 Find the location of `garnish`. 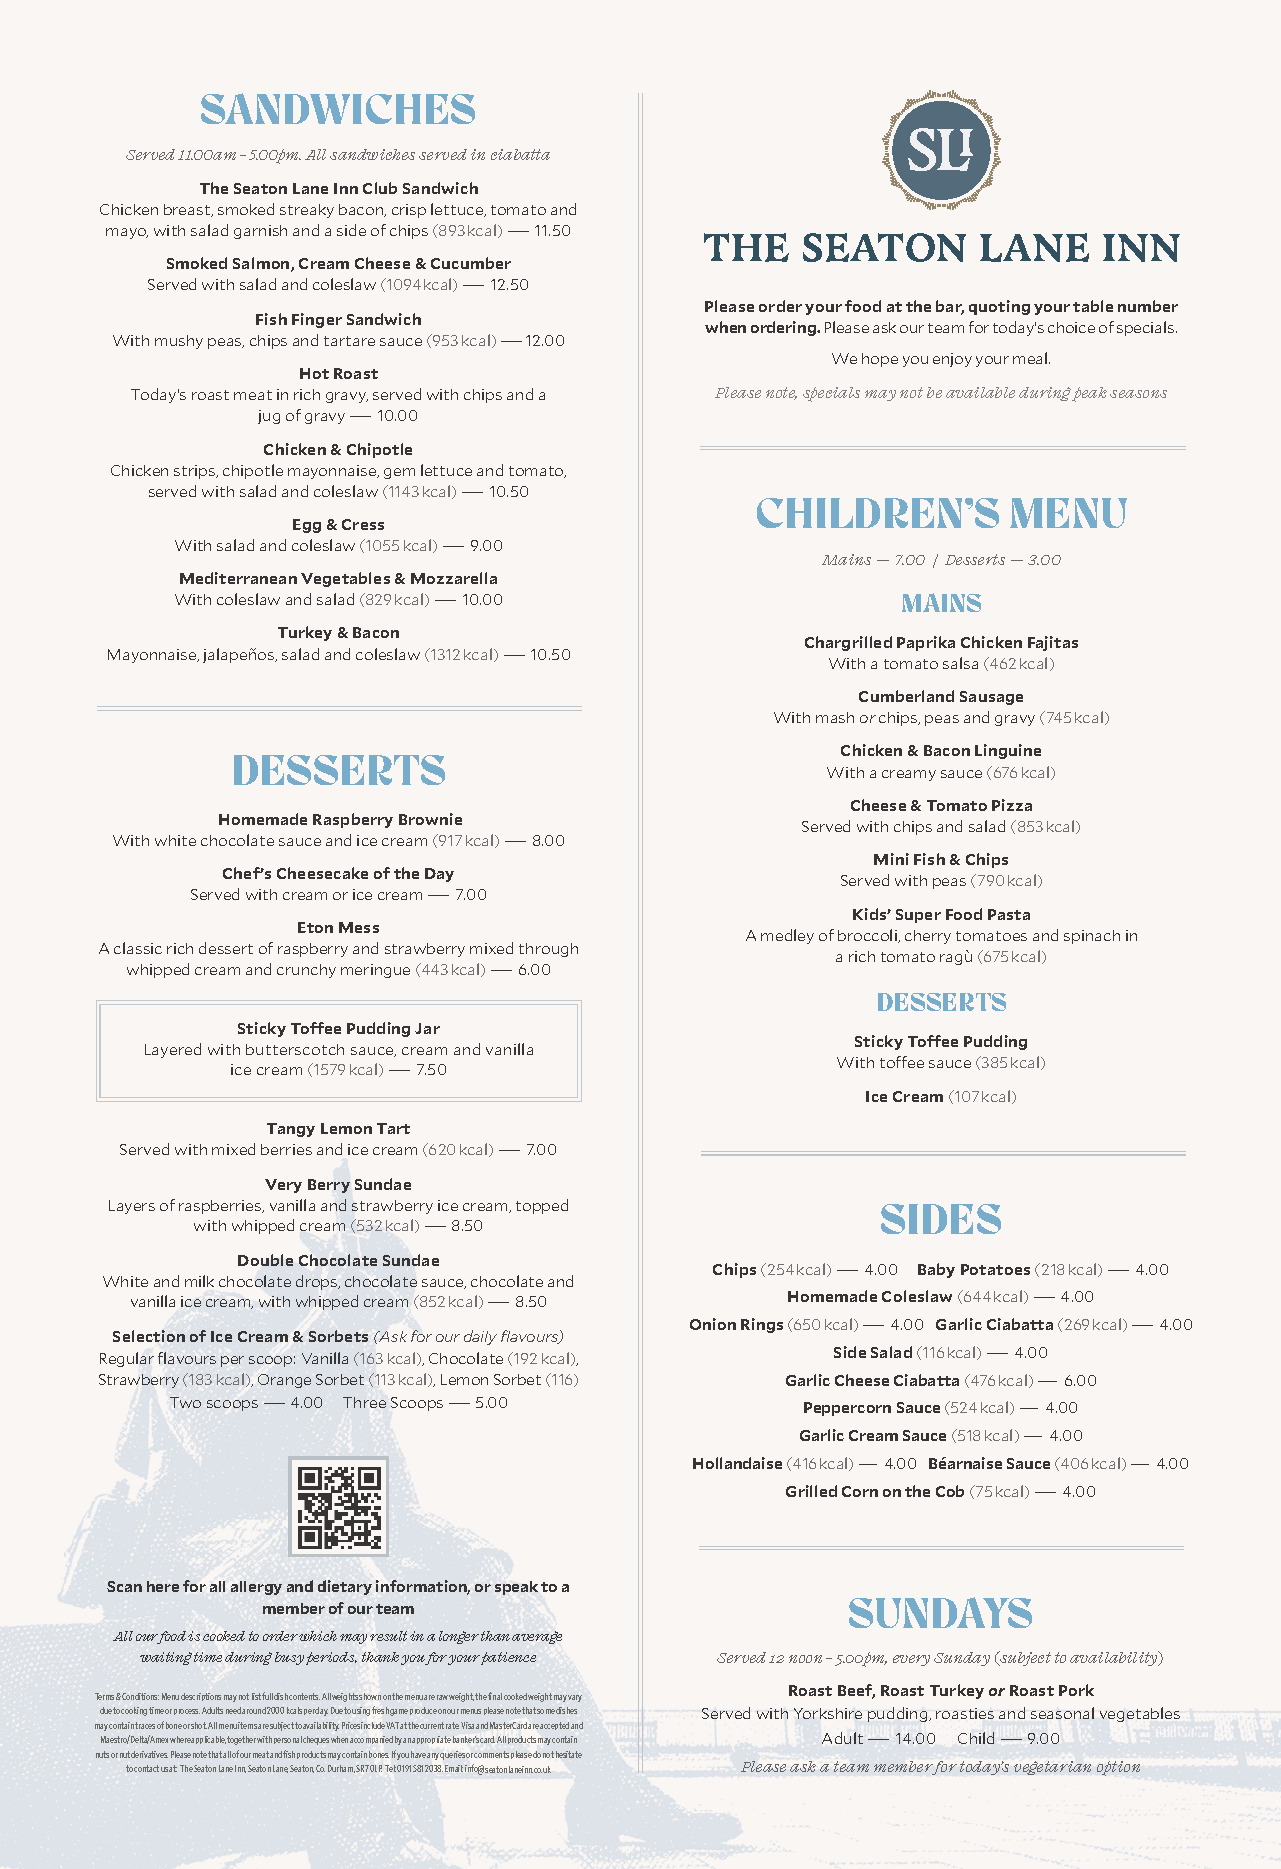

garnish is located at coordinates (260, 232).
